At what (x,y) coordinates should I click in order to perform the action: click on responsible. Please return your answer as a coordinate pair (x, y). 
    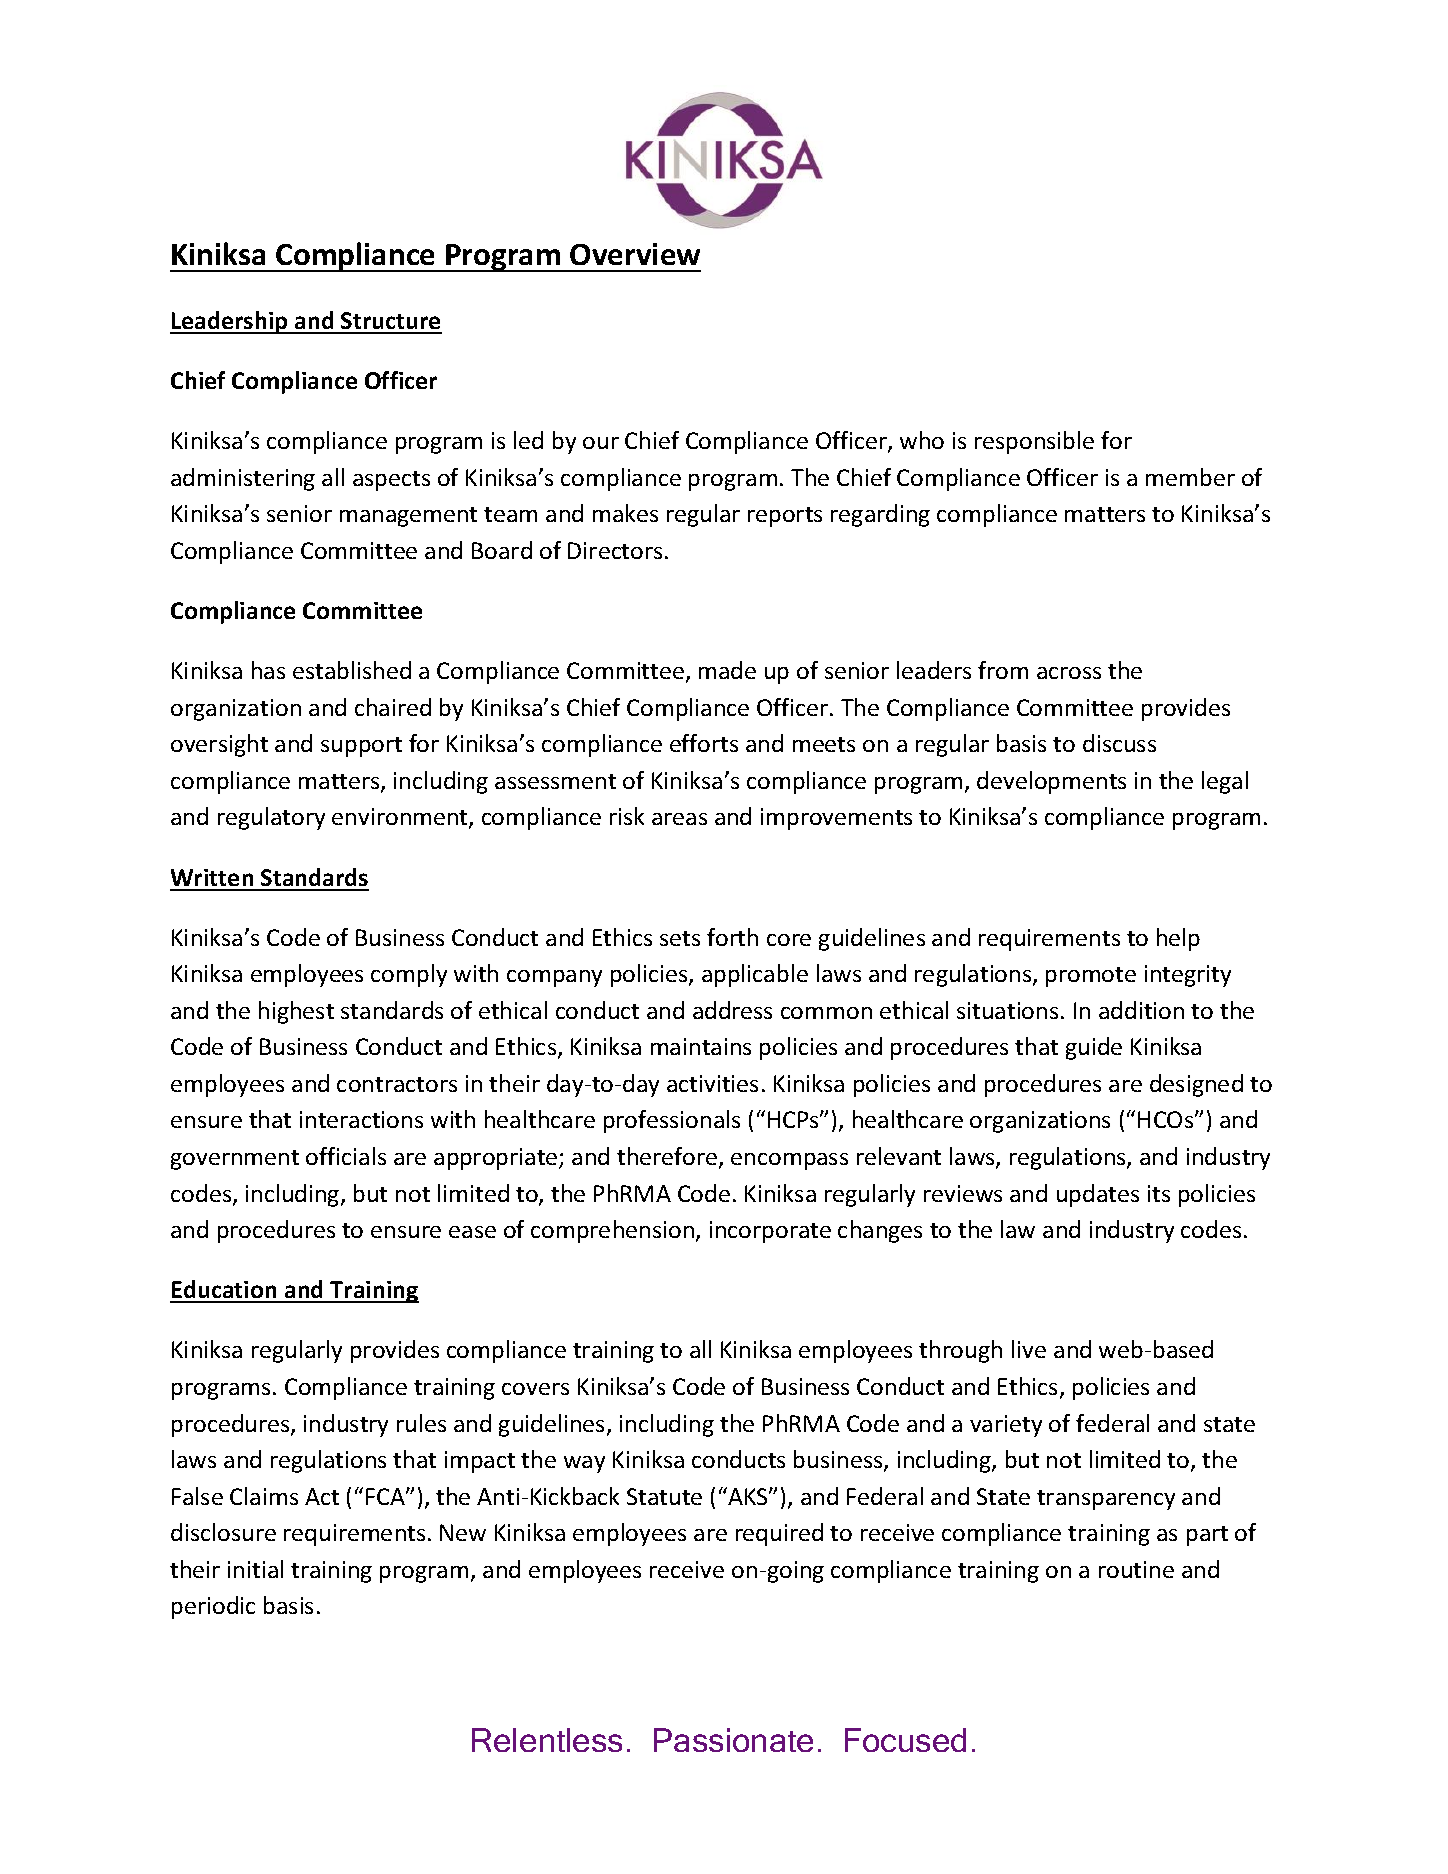
    Looking at the image, I should click on (1034, 442).
